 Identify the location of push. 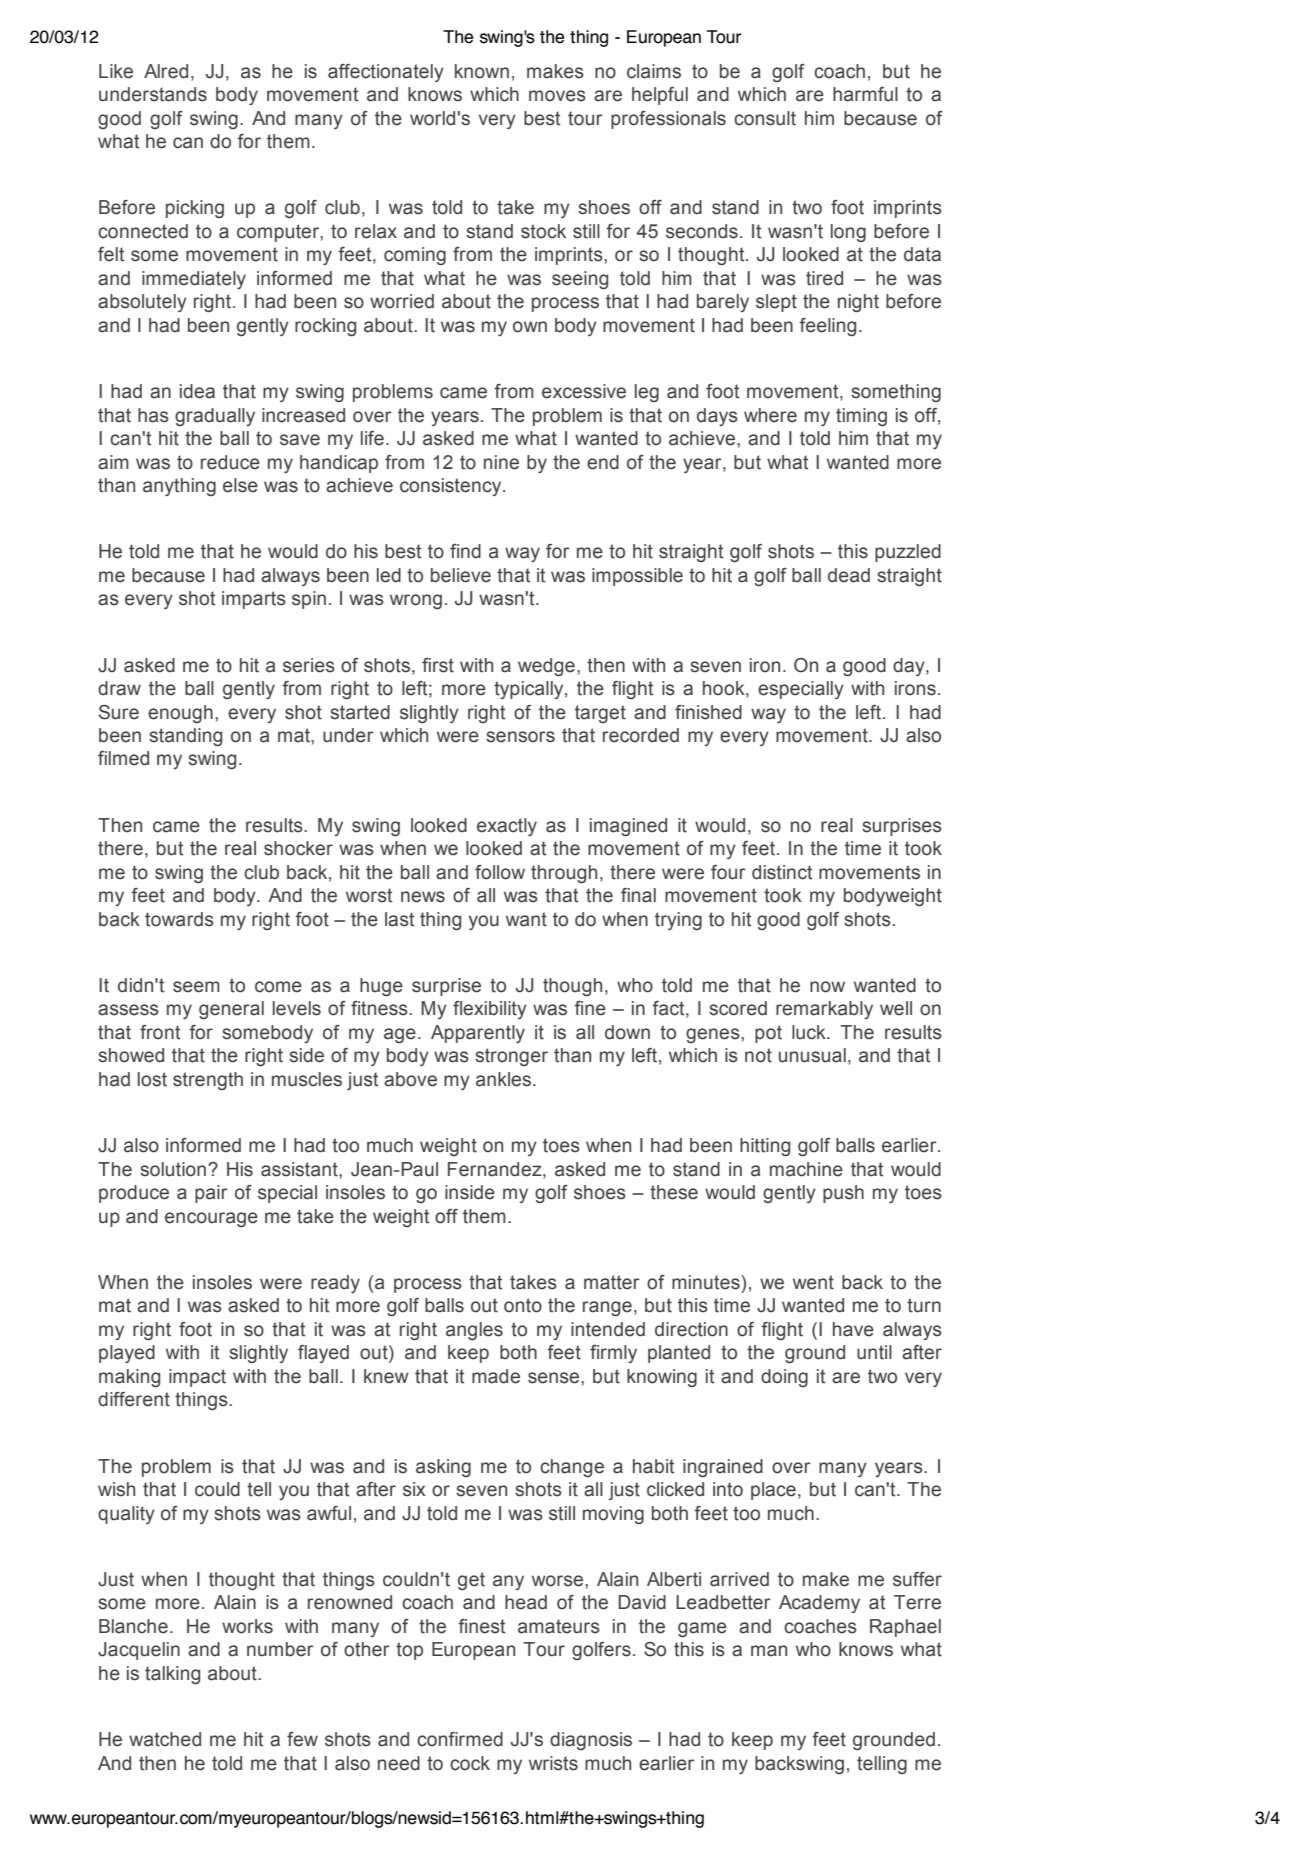
(843, 1194).
